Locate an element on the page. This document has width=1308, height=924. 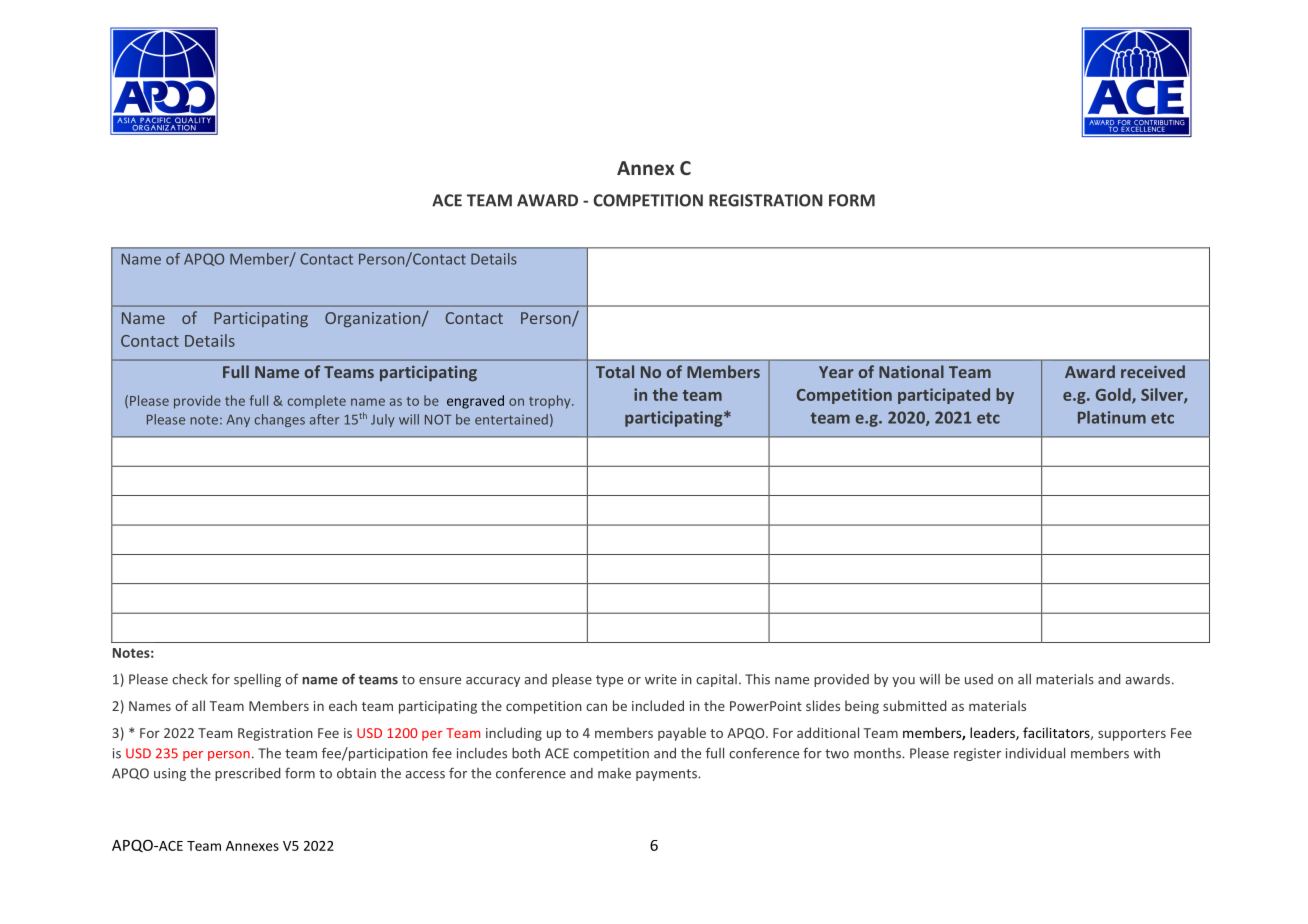
changes is located at coordinates (280, 420).
